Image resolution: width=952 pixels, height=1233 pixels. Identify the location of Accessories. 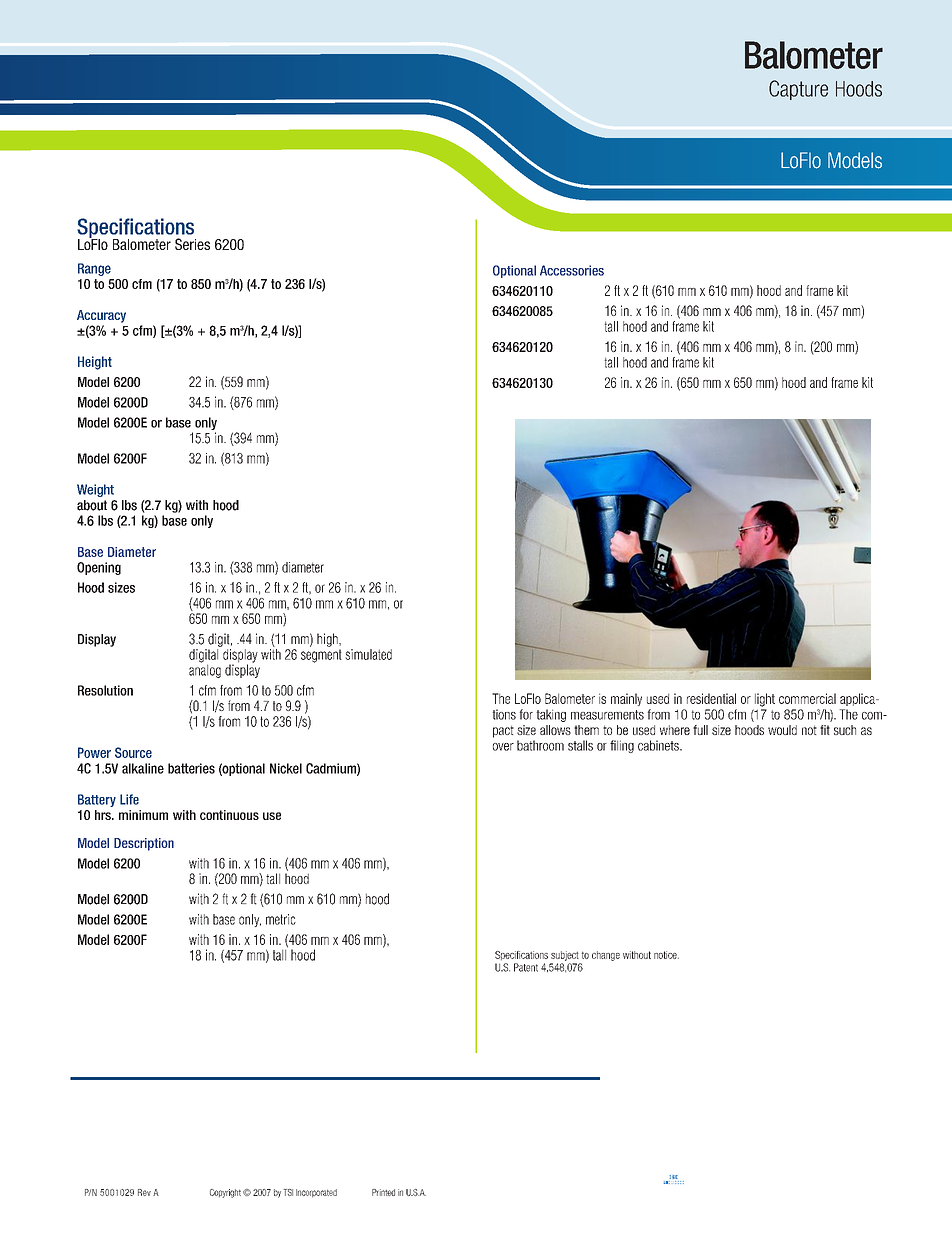
(572, 270).
